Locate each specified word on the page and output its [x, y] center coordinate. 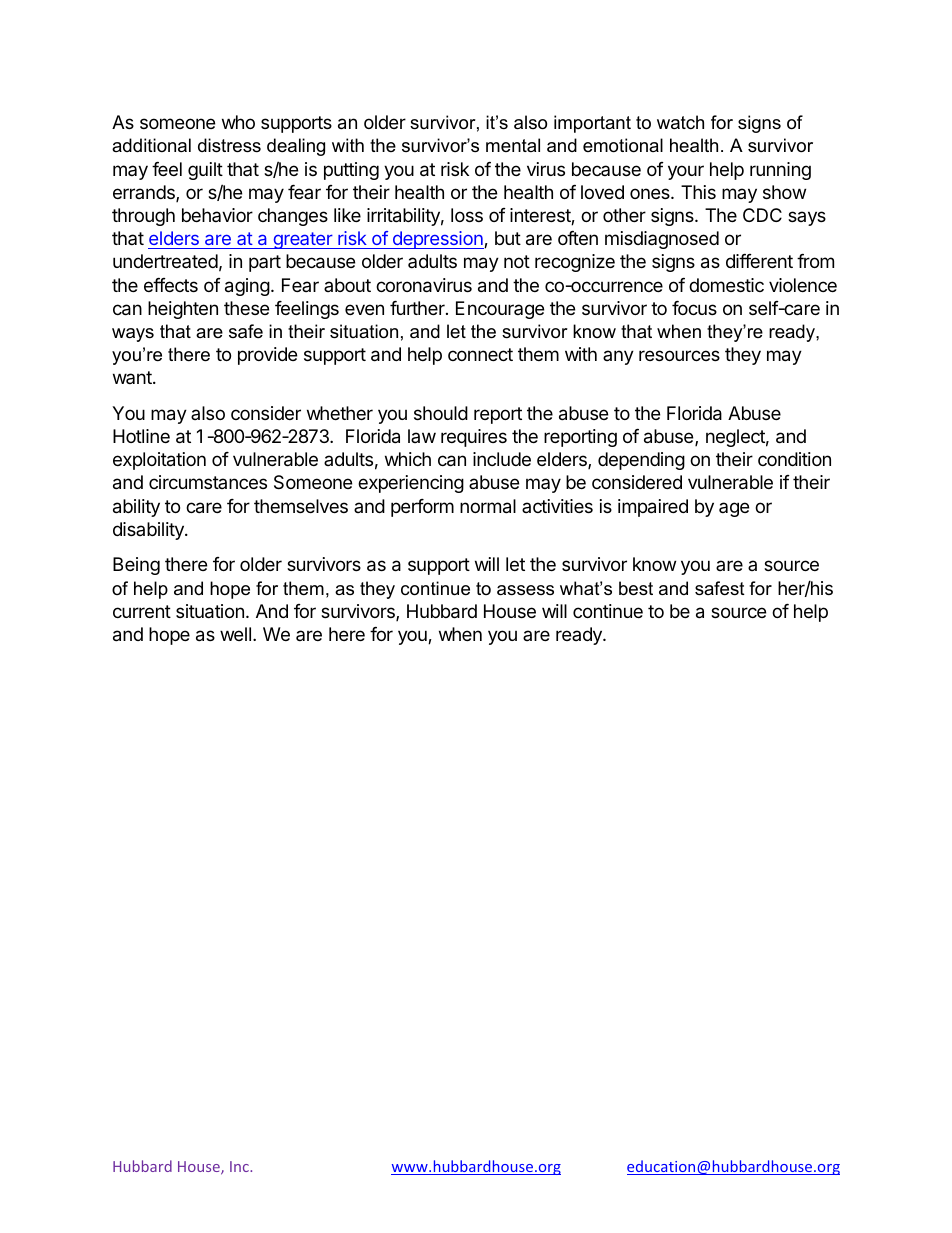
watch [680, 122]
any [618, 357]
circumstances [208, 482]
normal [488, 506]
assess [525, 590]
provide [267, 356]
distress [229, 145]
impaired [653, 508]
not [517, 261]
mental [513, 145]
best [636, 588]
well [235, 634]
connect [480, 354]
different [759, 261]
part [265, 263]
